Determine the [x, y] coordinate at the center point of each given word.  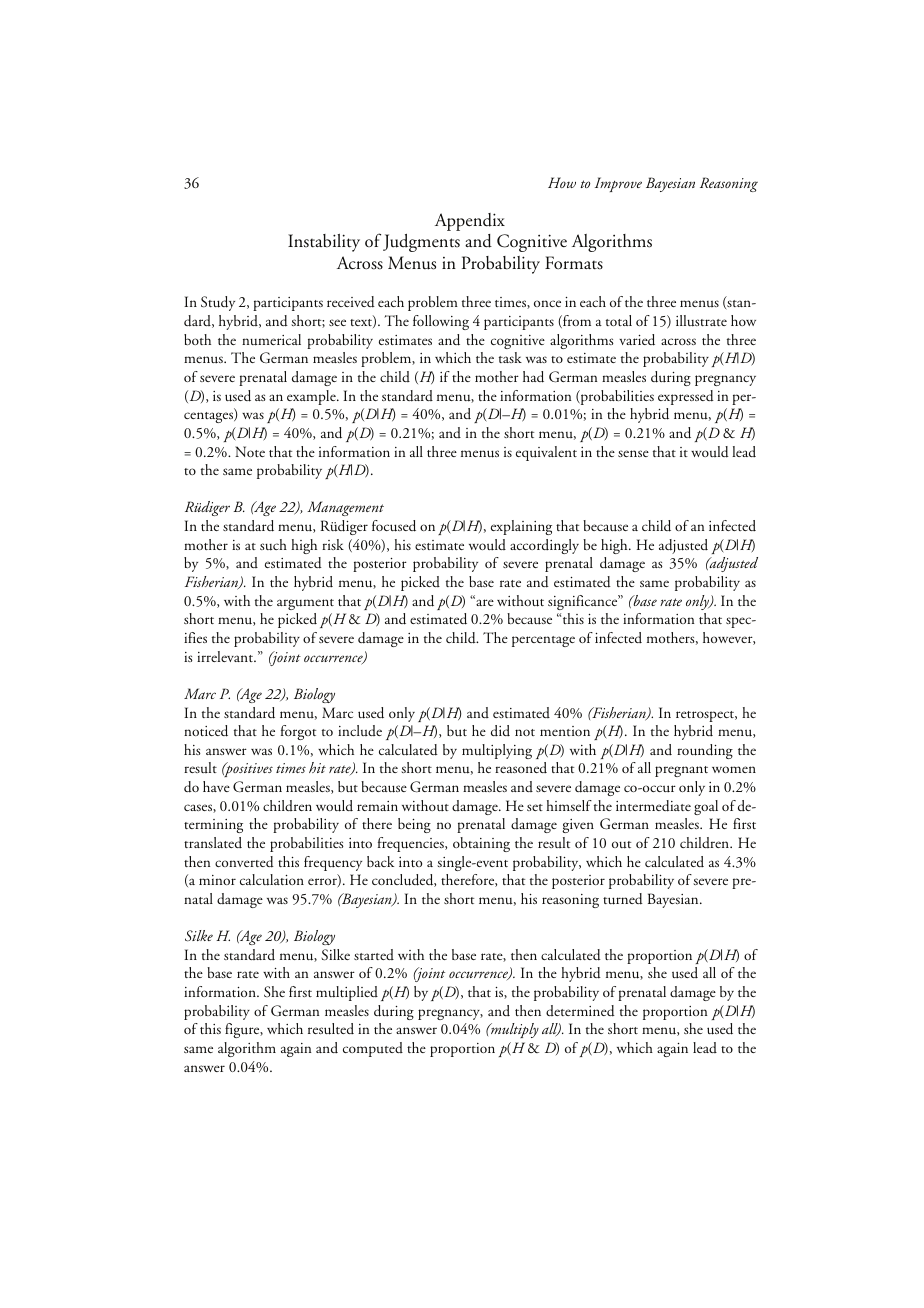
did [500, 730]
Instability [324, 243]
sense [633, 453]
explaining [521, 527]
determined [580, 1011]
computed [373, 1049]
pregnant [681, 771]
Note [250, 451]
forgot [298, 732]
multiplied [347, 993]
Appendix [470, 222]
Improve [618, 184]
